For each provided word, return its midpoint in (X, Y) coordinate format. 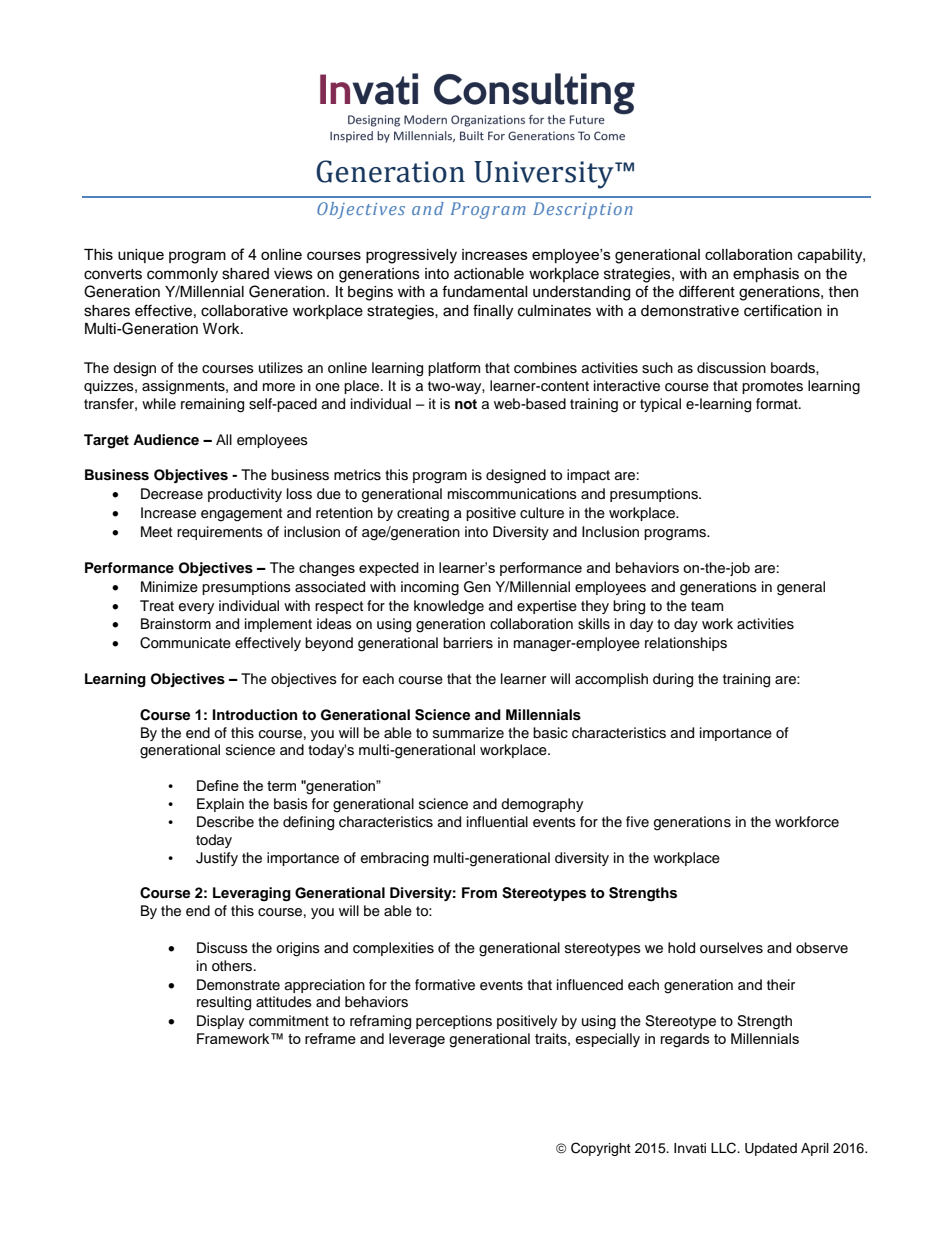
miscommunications (512, 494)
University (545, 175)
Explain (220, 805)
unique (141, 256)
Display (220, 1022)
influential (497, 821)
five (637, 821)
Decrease (172, 494)
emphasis (766, 275)
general (801, 588)
